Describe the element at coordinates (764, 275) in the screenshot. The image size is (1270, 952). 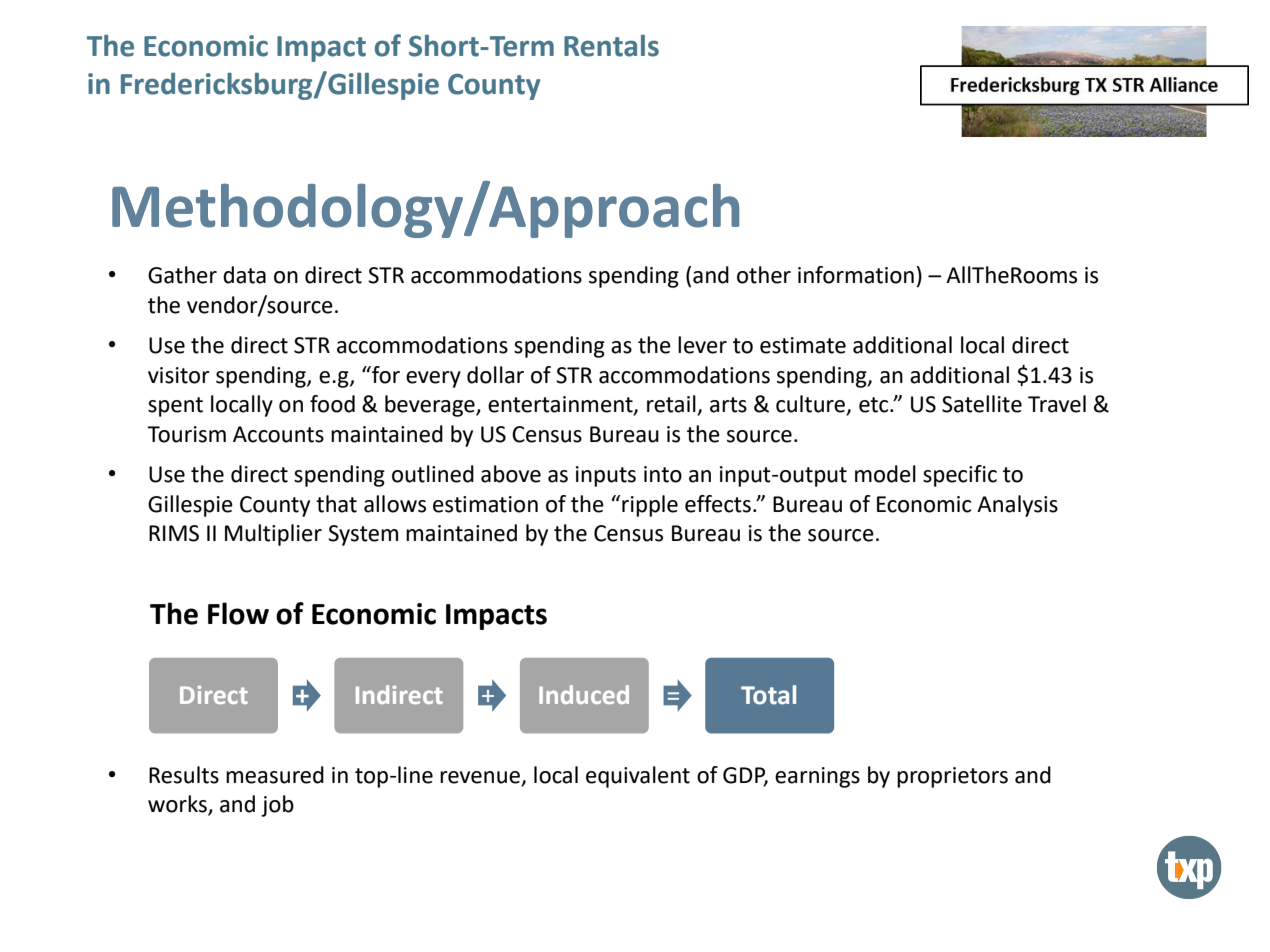
I see `other` at that location.
